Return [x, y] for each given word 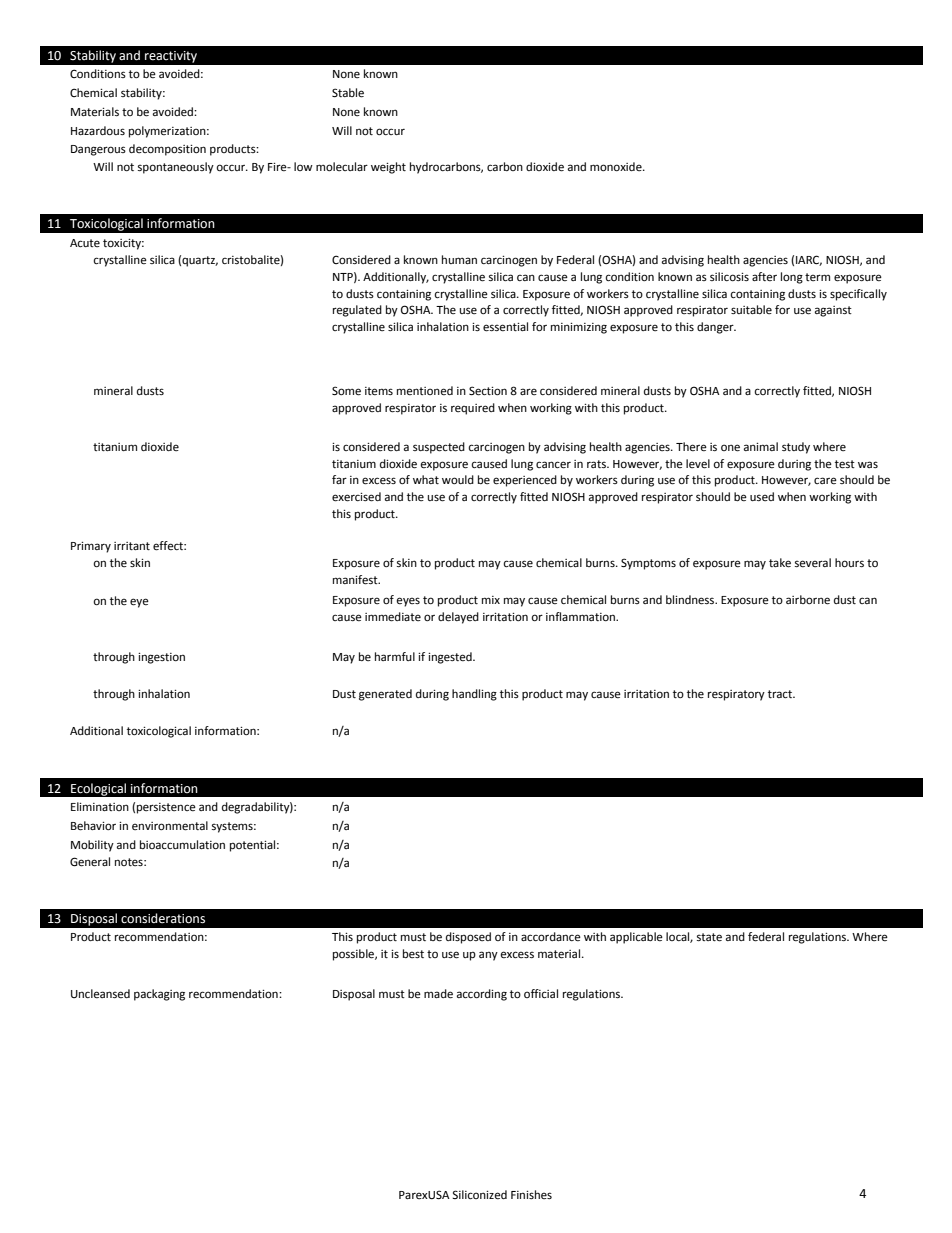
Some [346, 391]
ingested [451, 658]
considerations [163, 918]
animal [761, 446]
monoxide [617, 167]
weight [388, 168]
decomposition [167, 150]
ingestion [161, 658]
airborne [808, 600]
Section [488, 391]
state [709, 937]
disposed [468, 938]
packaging [159, 995]
